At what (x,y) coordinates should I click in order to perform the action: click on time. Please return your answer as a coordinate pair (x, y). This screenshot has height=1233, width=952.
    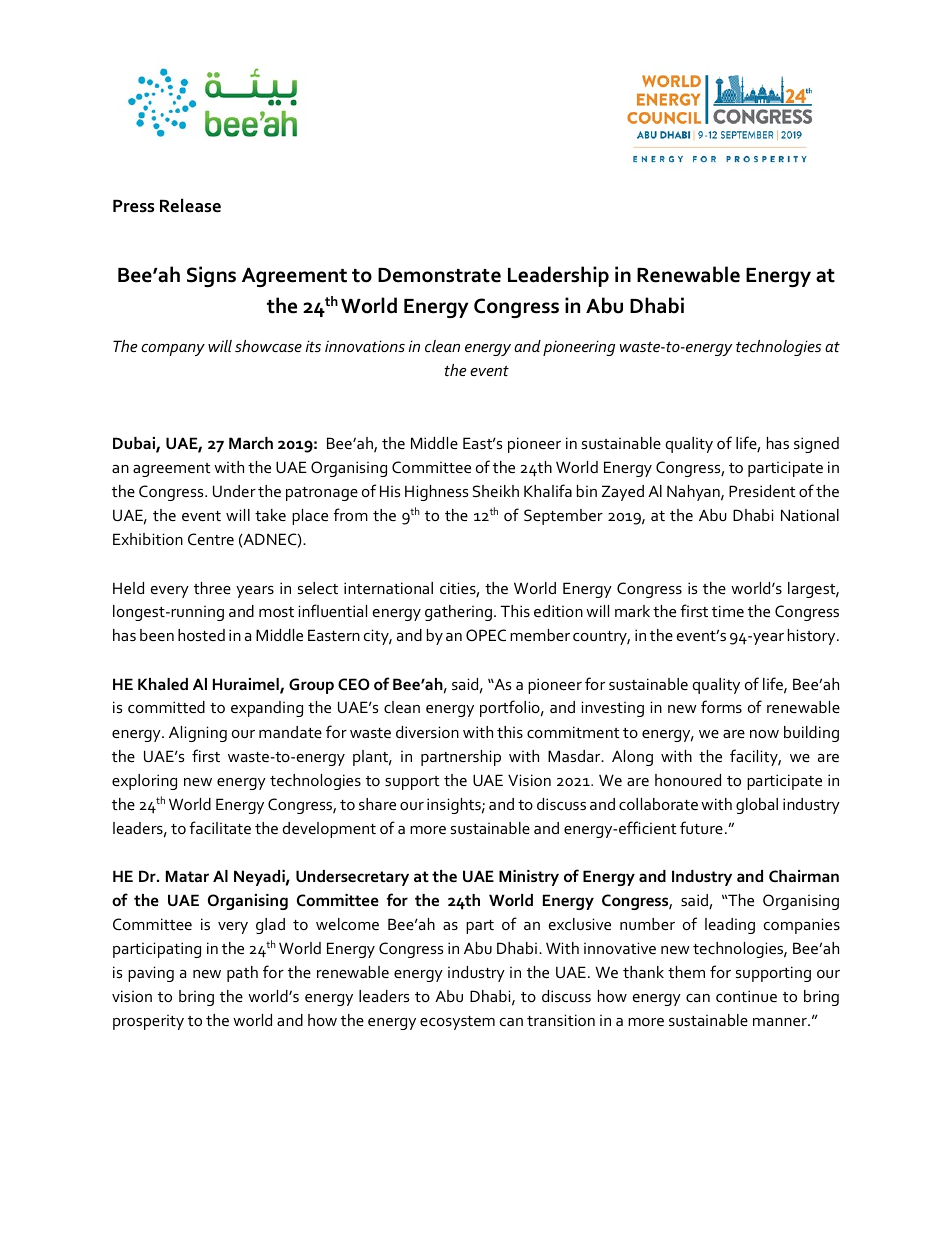
    Looking at the image, I should click on (728, 611).
